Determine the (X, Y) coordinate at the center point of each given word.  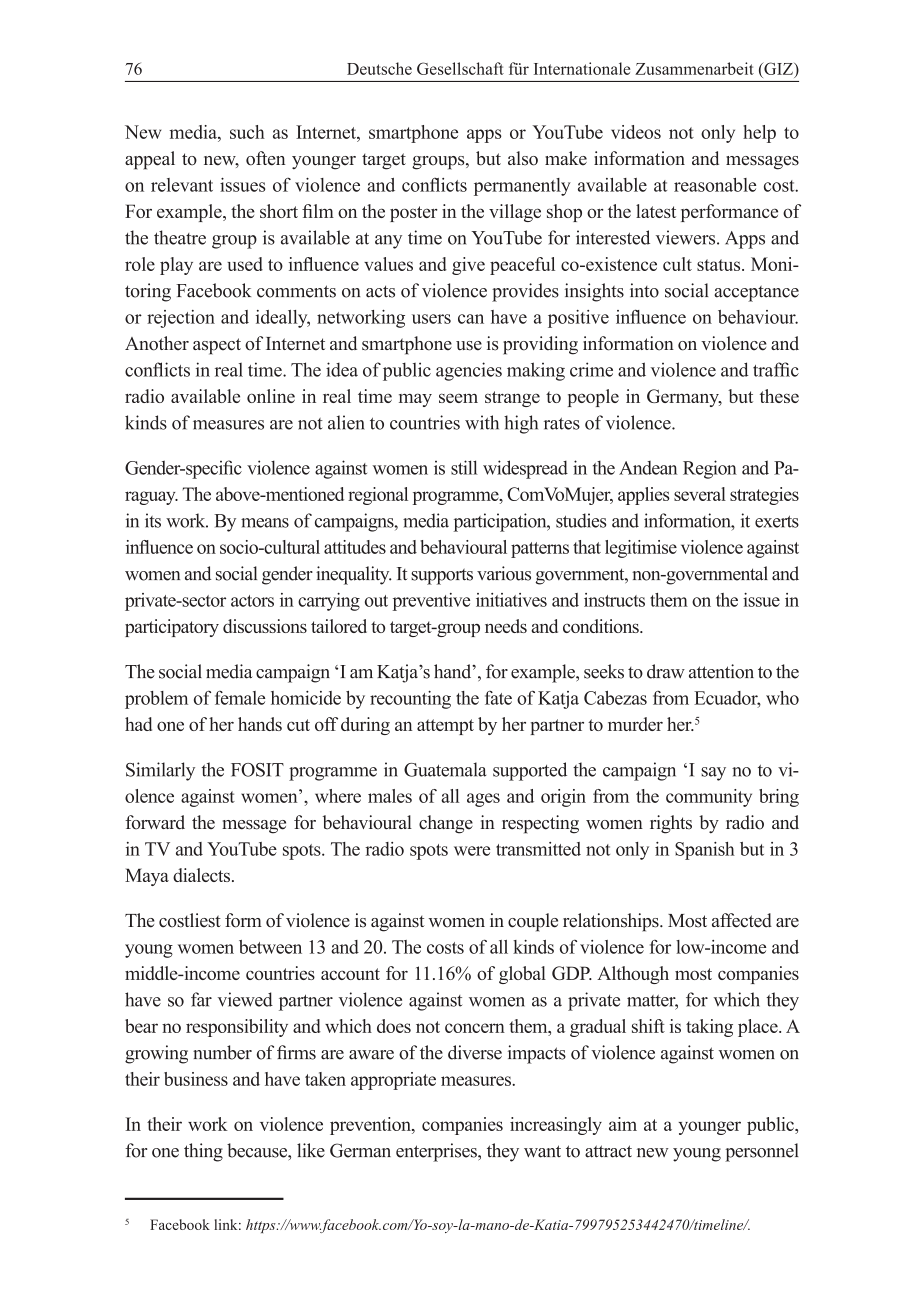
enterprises (437, 1152)
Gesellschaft (460, 68)
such (247, 132)
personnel (762, 1152)
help (759, 134)
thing (203, 1152)
